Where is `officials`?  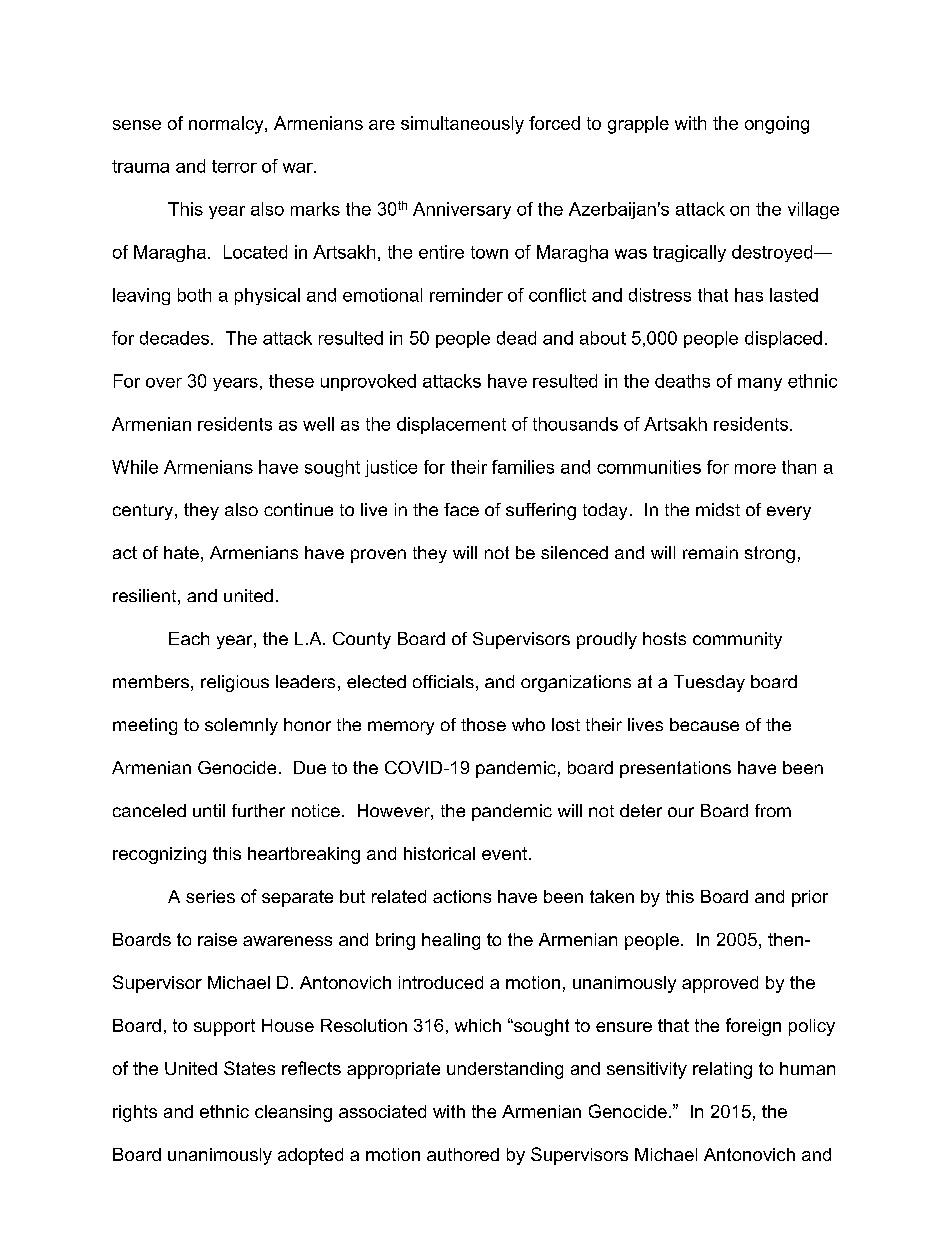
officials is located at coordinates (443, 681).
